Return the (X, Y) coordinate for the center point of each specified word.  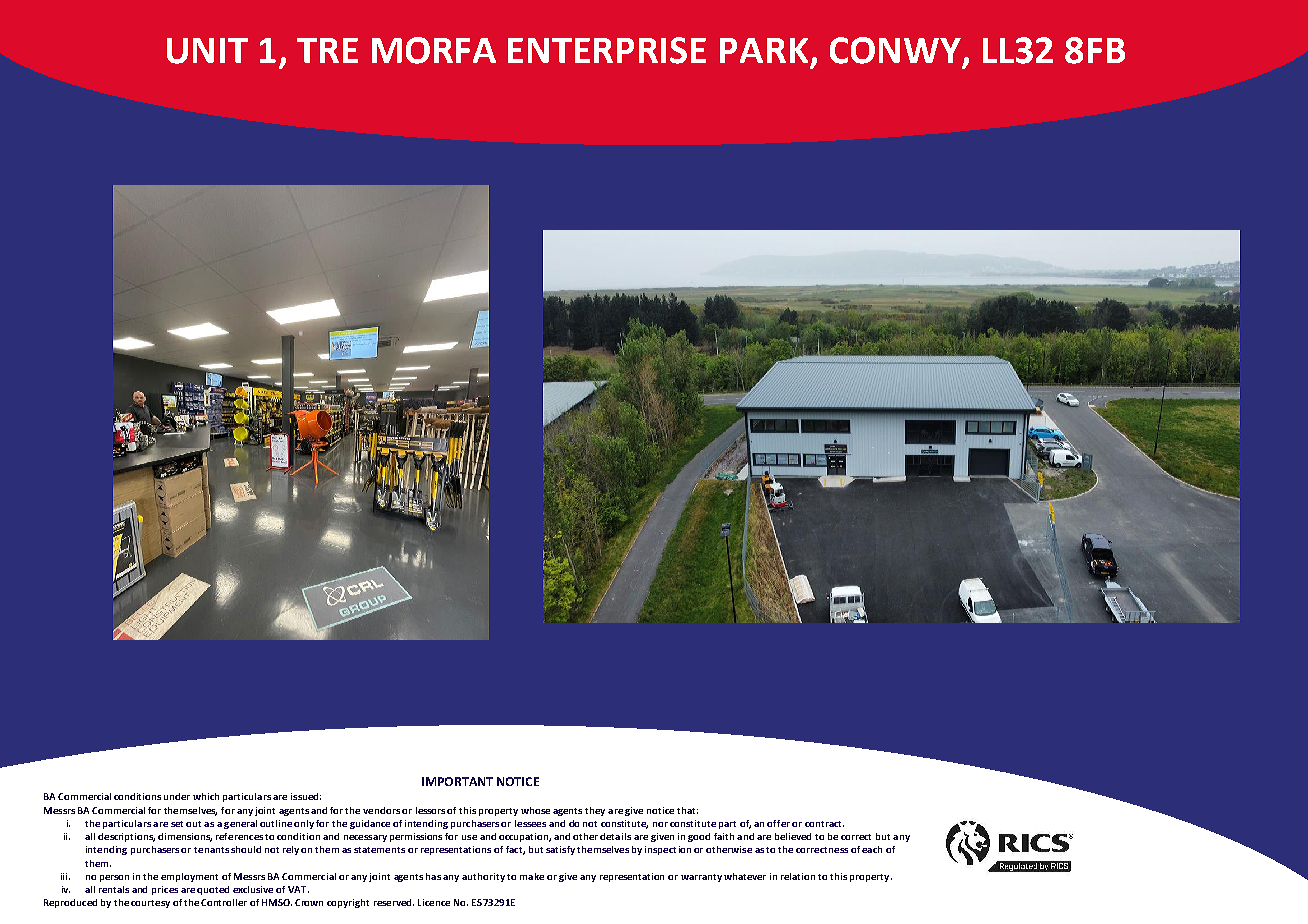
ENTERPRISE (607, 50)
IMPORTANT (457, 781)
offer (778, 823)
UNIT (207, 51)
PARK (764, 50)
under (177, 796)
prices (165, 890)
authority (483, 877)
